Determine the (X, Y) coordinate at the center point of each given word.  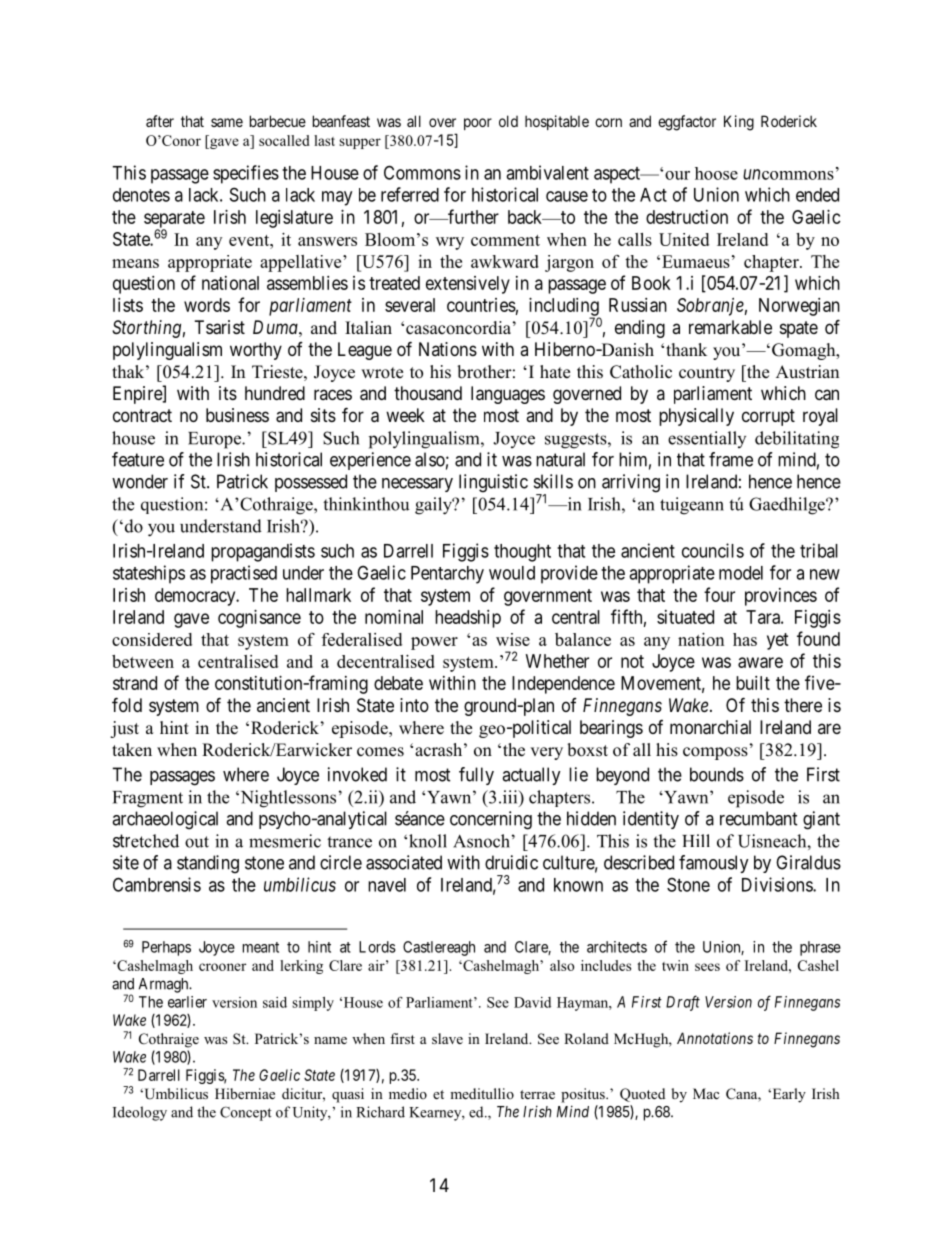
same (227, 122)
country (707, 374)
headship (468, 619)
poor (478, 124)
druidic (511, 862)
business (237, 415)
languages (508, 395)
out (197, 842)
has (745, 639)
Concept (246, 1113)
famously (714, 864)
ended (817, 195)
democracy (196, 597)
